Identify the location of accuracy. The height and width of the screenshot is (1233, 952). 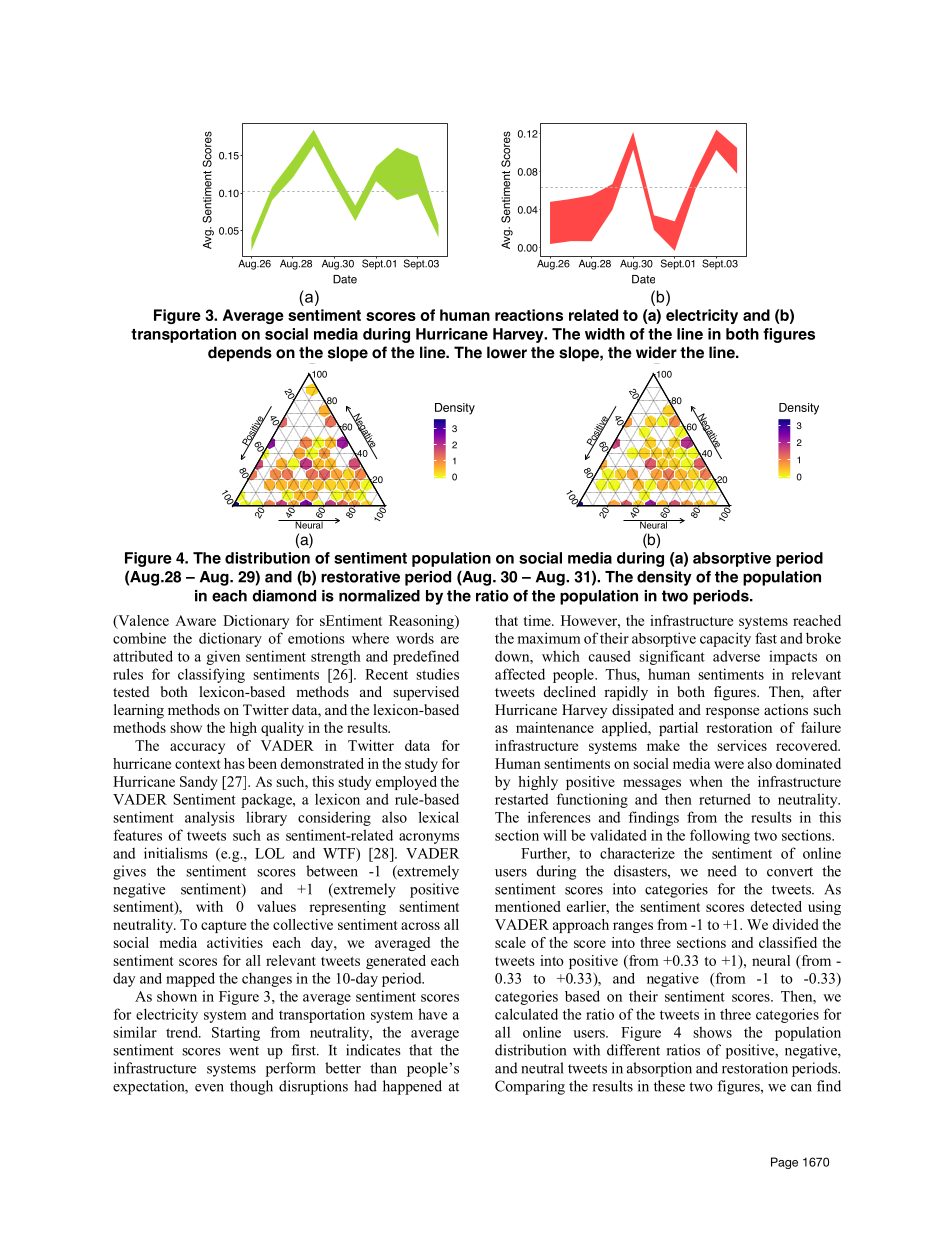
(197, 748).
